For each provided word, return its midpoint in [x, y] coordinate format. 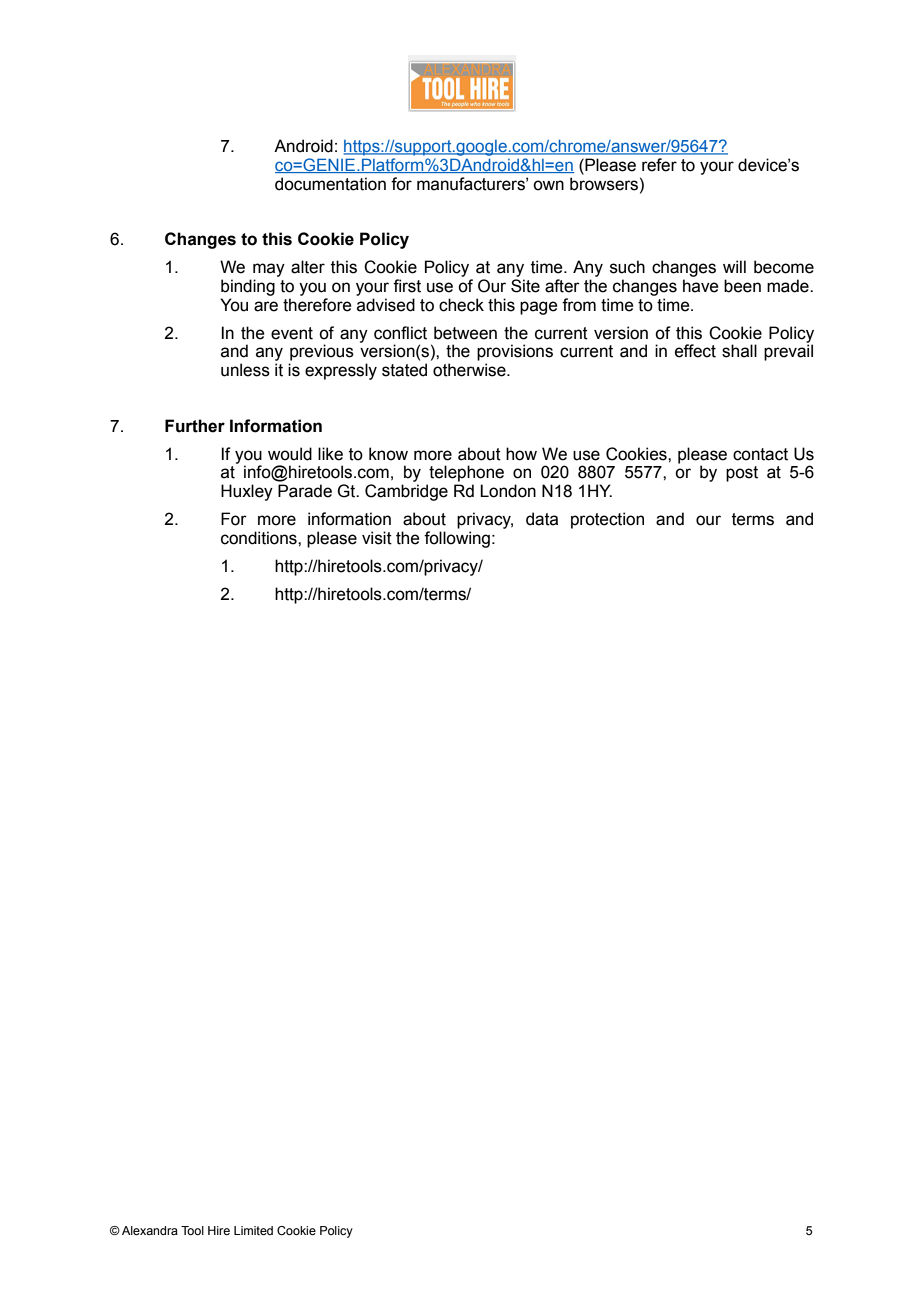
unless [245, 370]
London [508, 491]
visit [377, 538]
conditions [260, 538]
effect [695, 351]
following [457, 539]
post [742, 474]
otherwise [470, 370]
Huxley [247, 492]
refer [659, 165]
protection [607, 520]
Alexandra [150, 1230]
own [548, 185]
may [269, 270]
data [542, 519]
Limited [253, 1230]
